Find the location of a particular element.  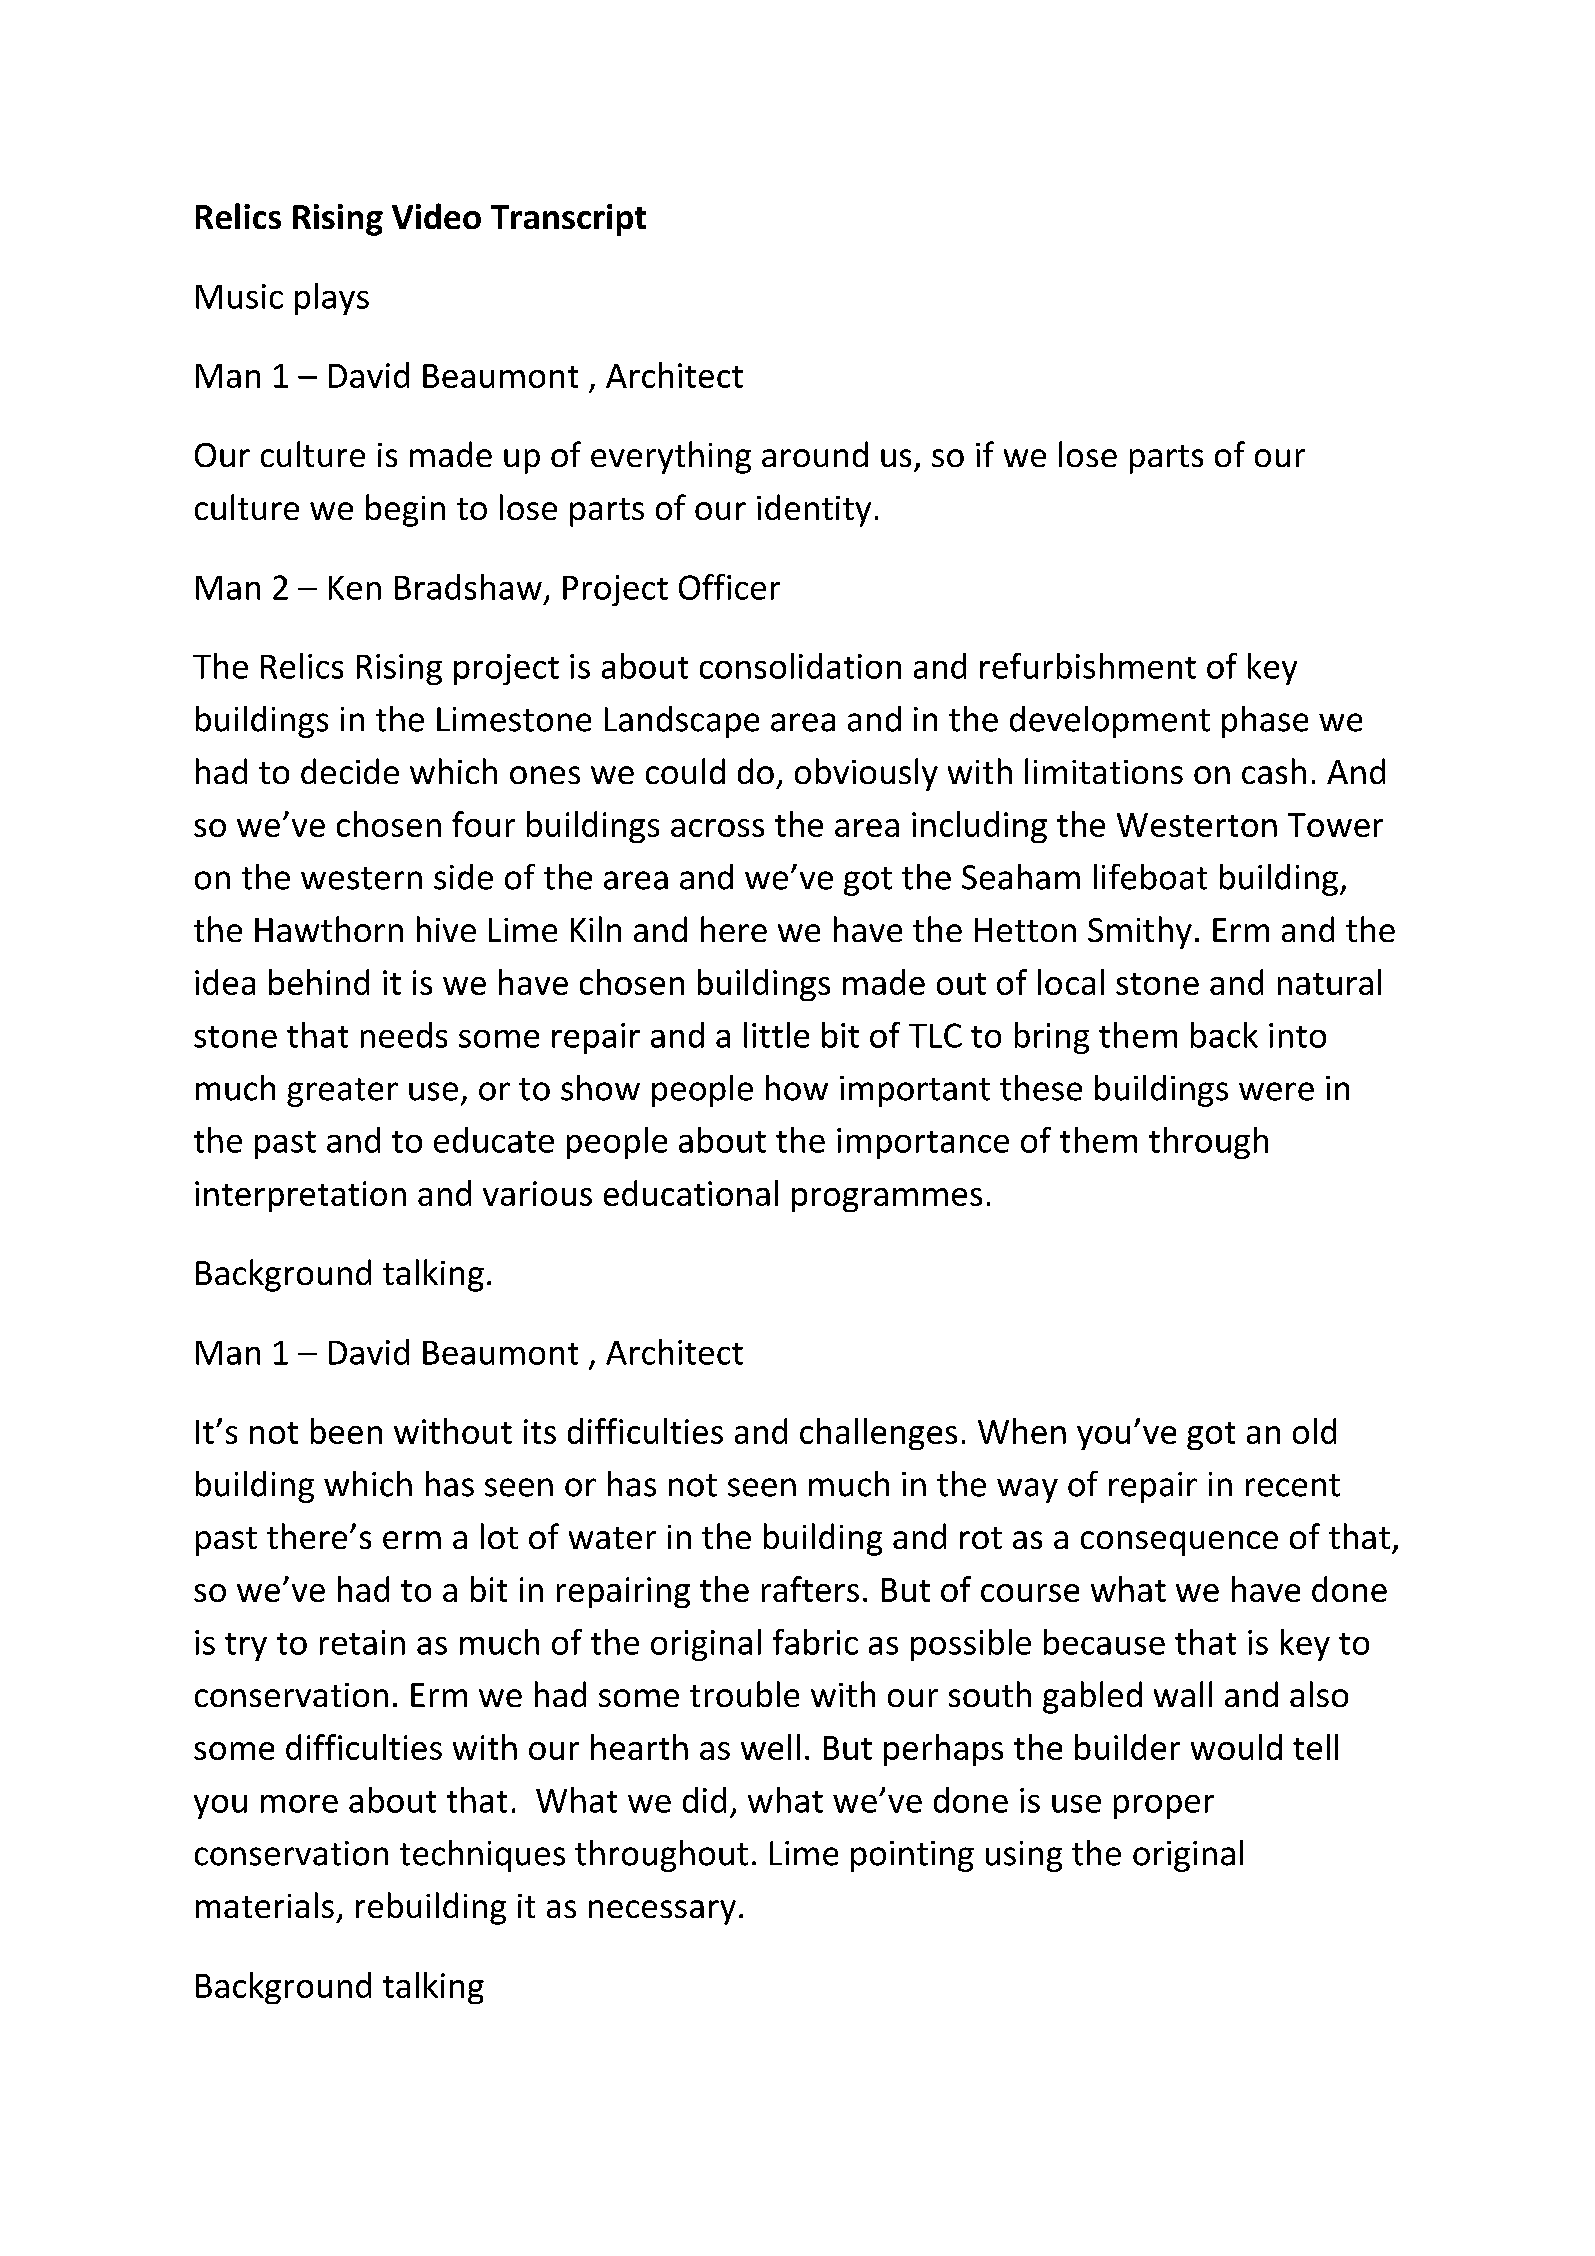

Transcript is located at coordinates (568, 220).
